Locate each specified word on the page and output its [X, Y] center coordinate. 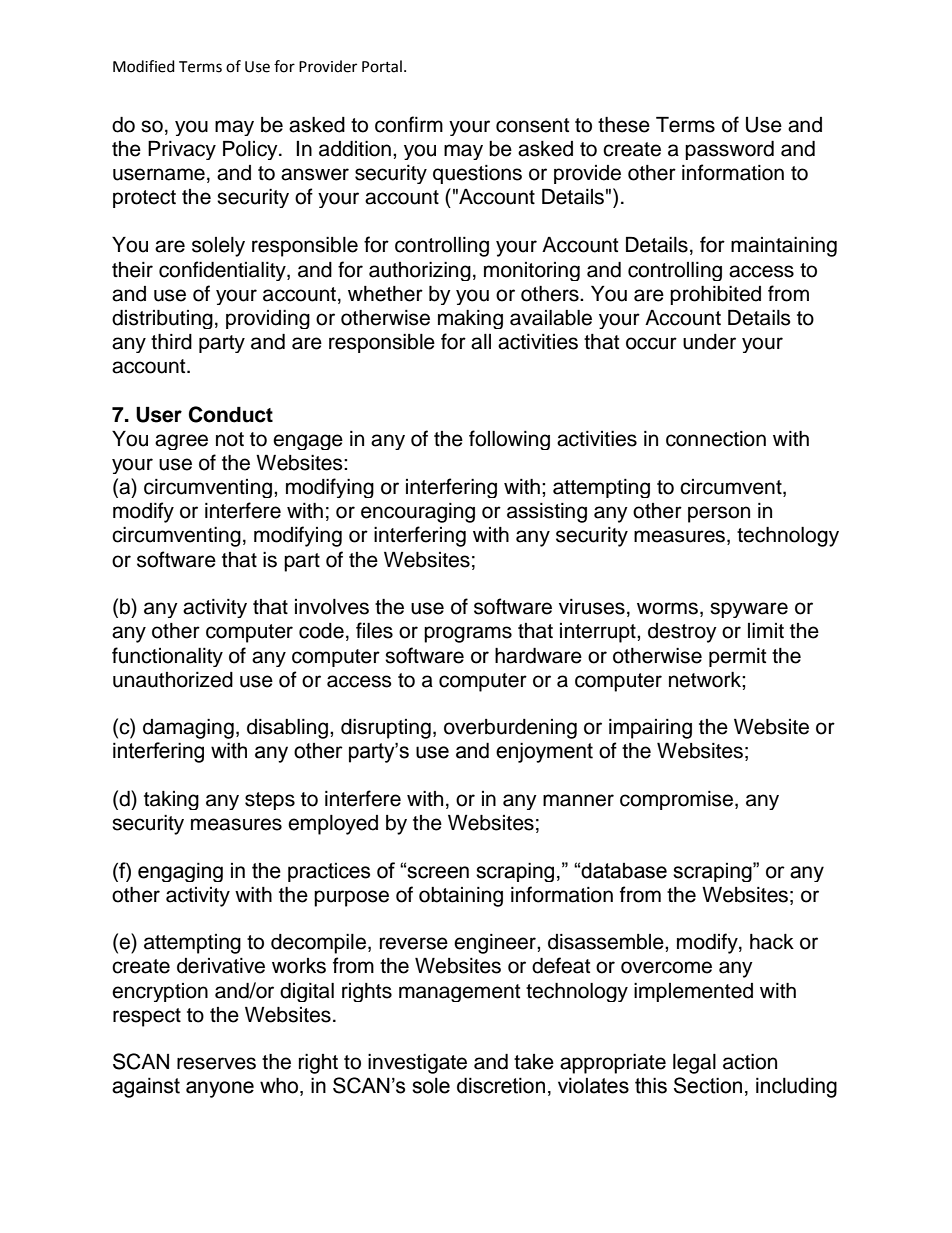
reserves [216, 1063]
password [729, 150]
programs [468, 634]
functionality [167, 657]
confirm [409, 124]
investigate [417, 1064]
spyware [749, 610]
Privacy [182, 150]
